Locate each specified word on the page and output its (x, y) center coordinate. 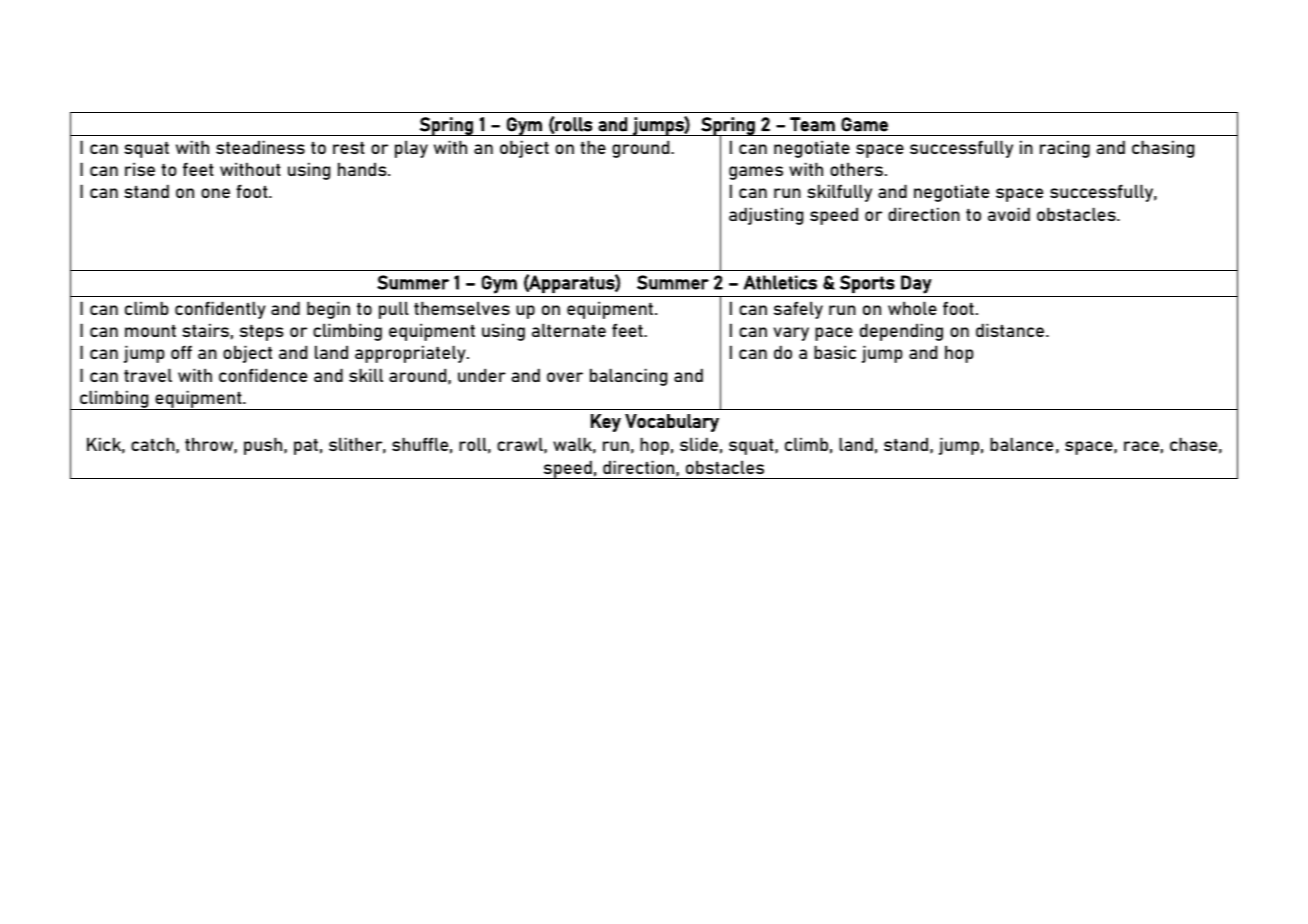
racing (1065, 149)
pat (306, 447)
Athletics (780, 282)
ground (642, 149)
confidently (220, 310)
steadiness (260, 147)
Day (916, 284)
